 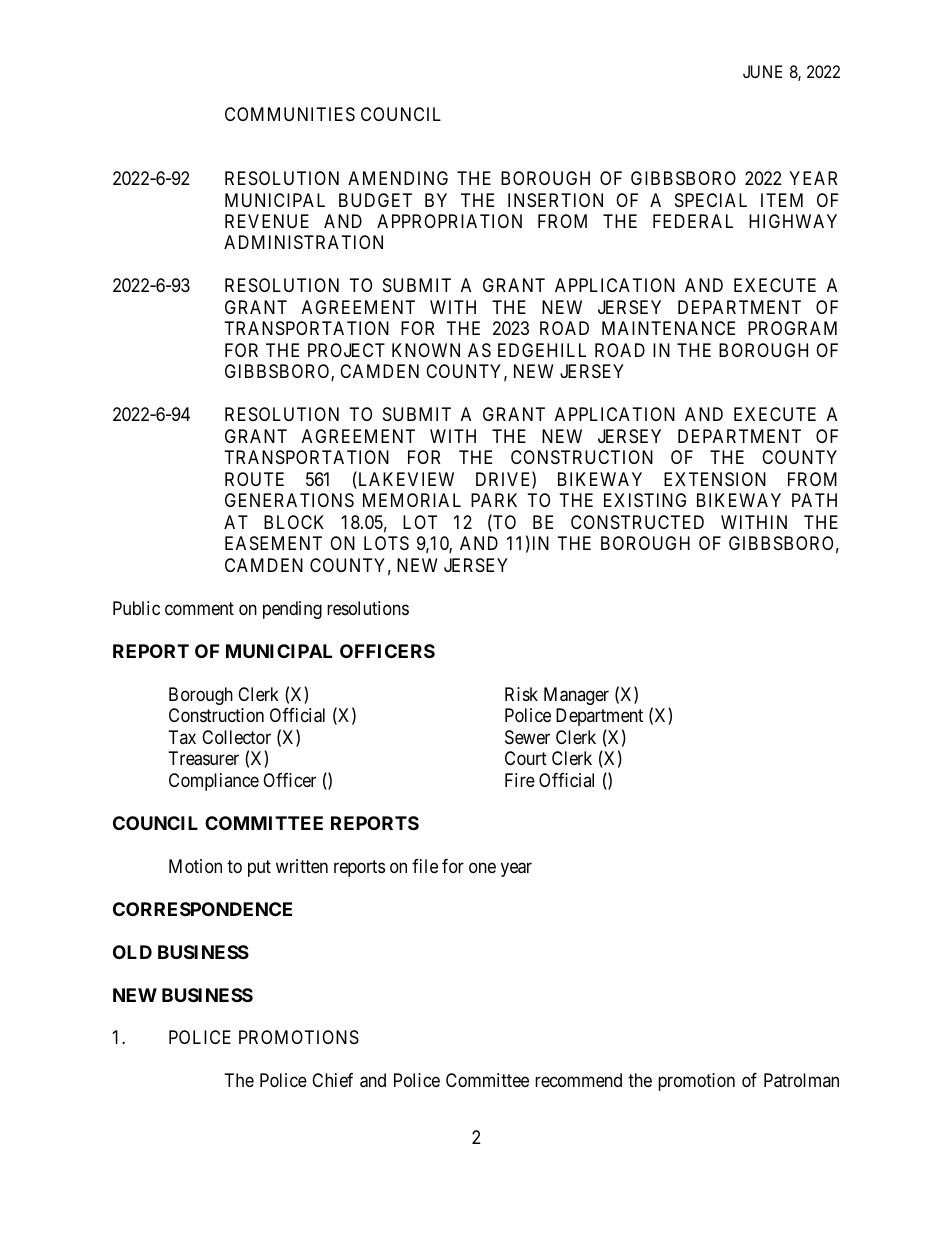 I want to click on CONSTRUCTED, so click(x=637, y=522).
